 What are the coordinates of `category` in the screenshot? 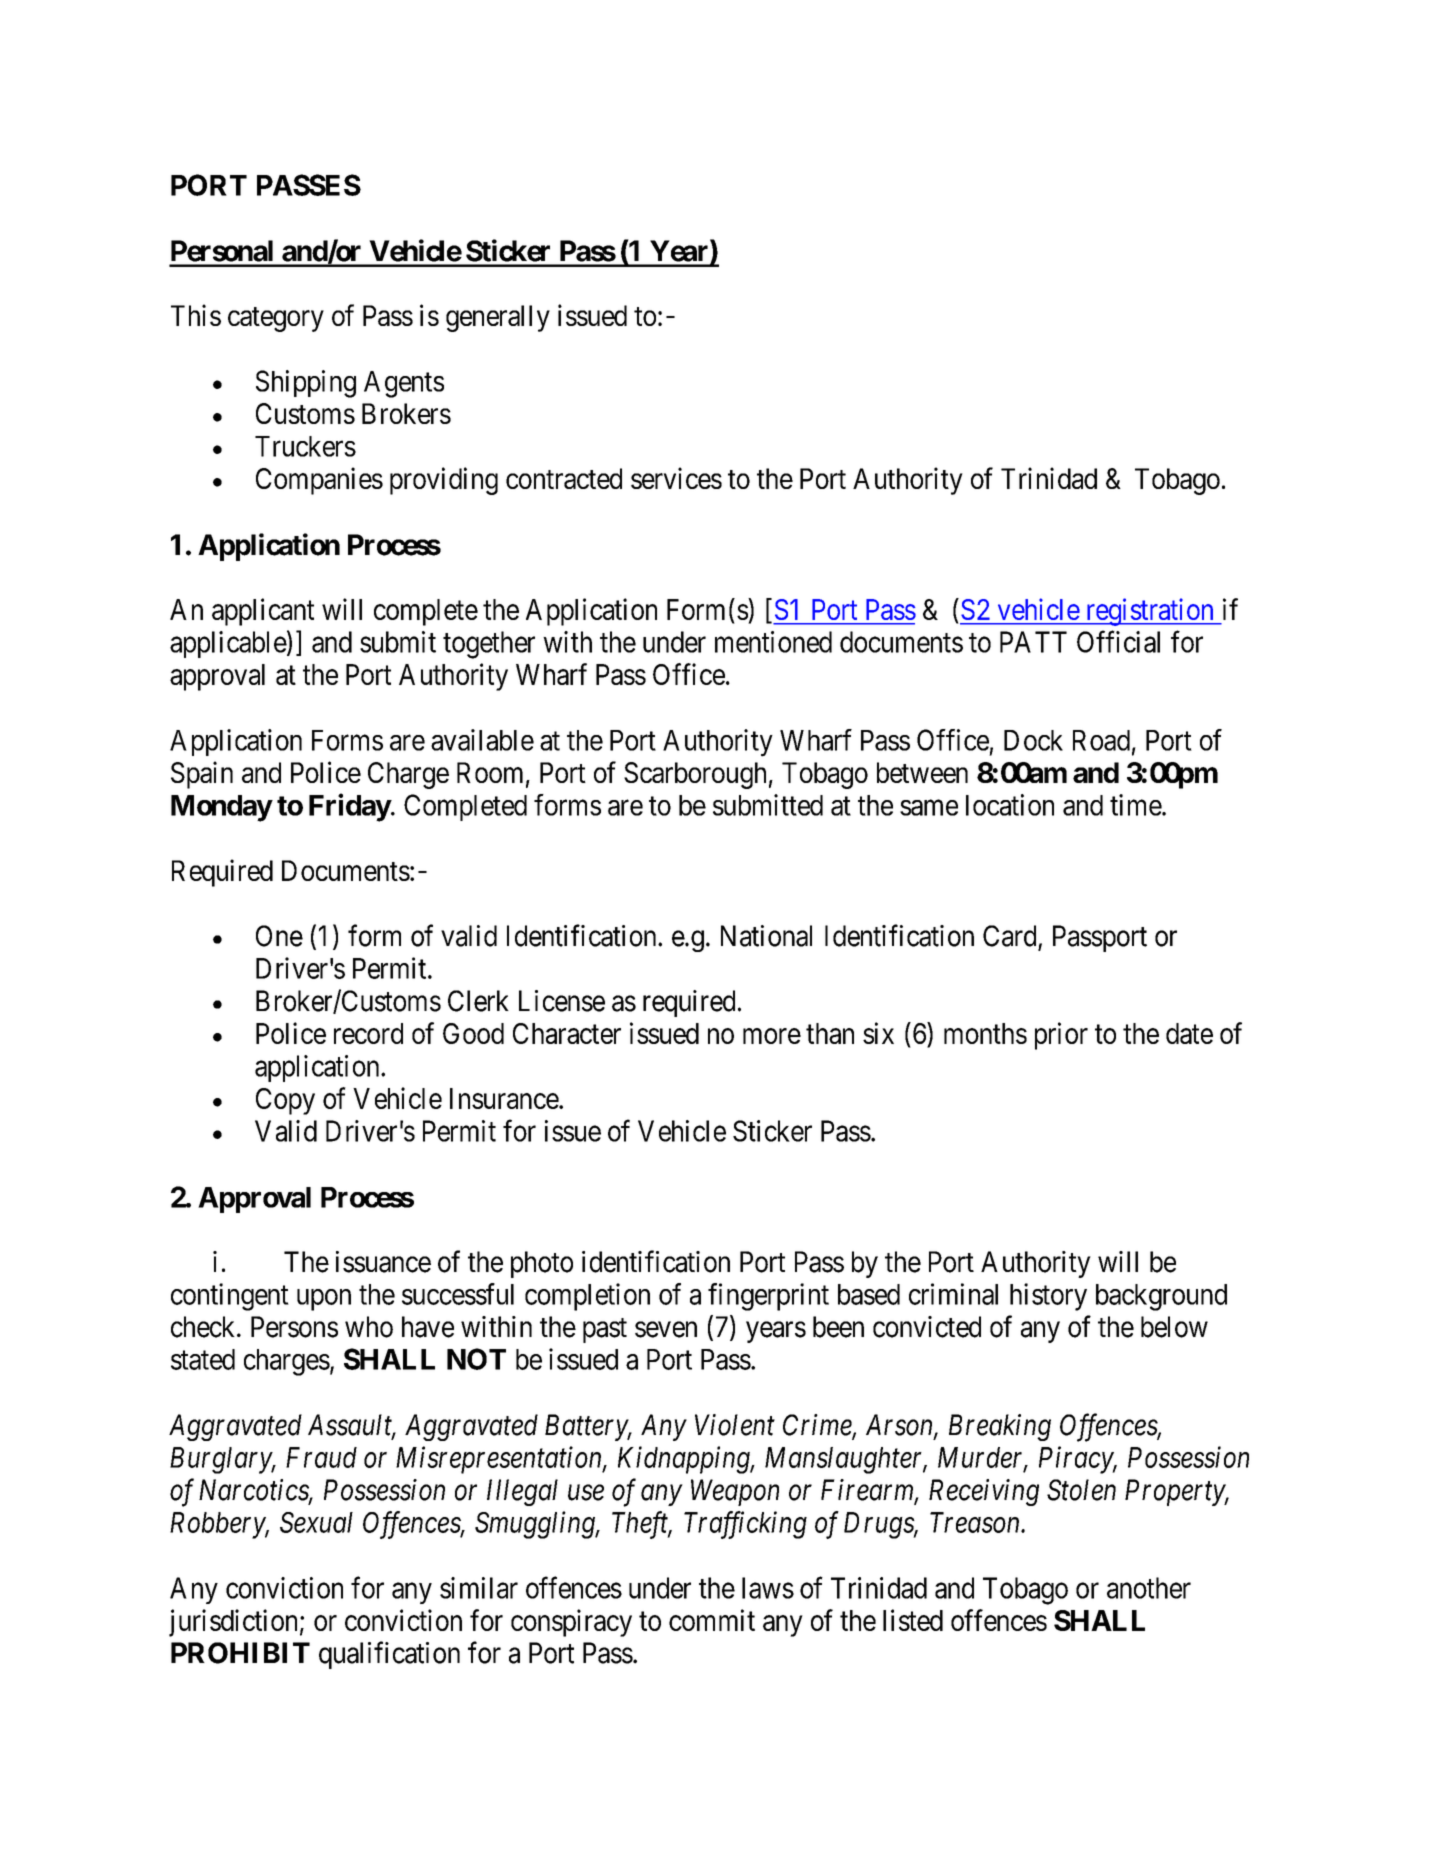 It's located at (276, 319).
